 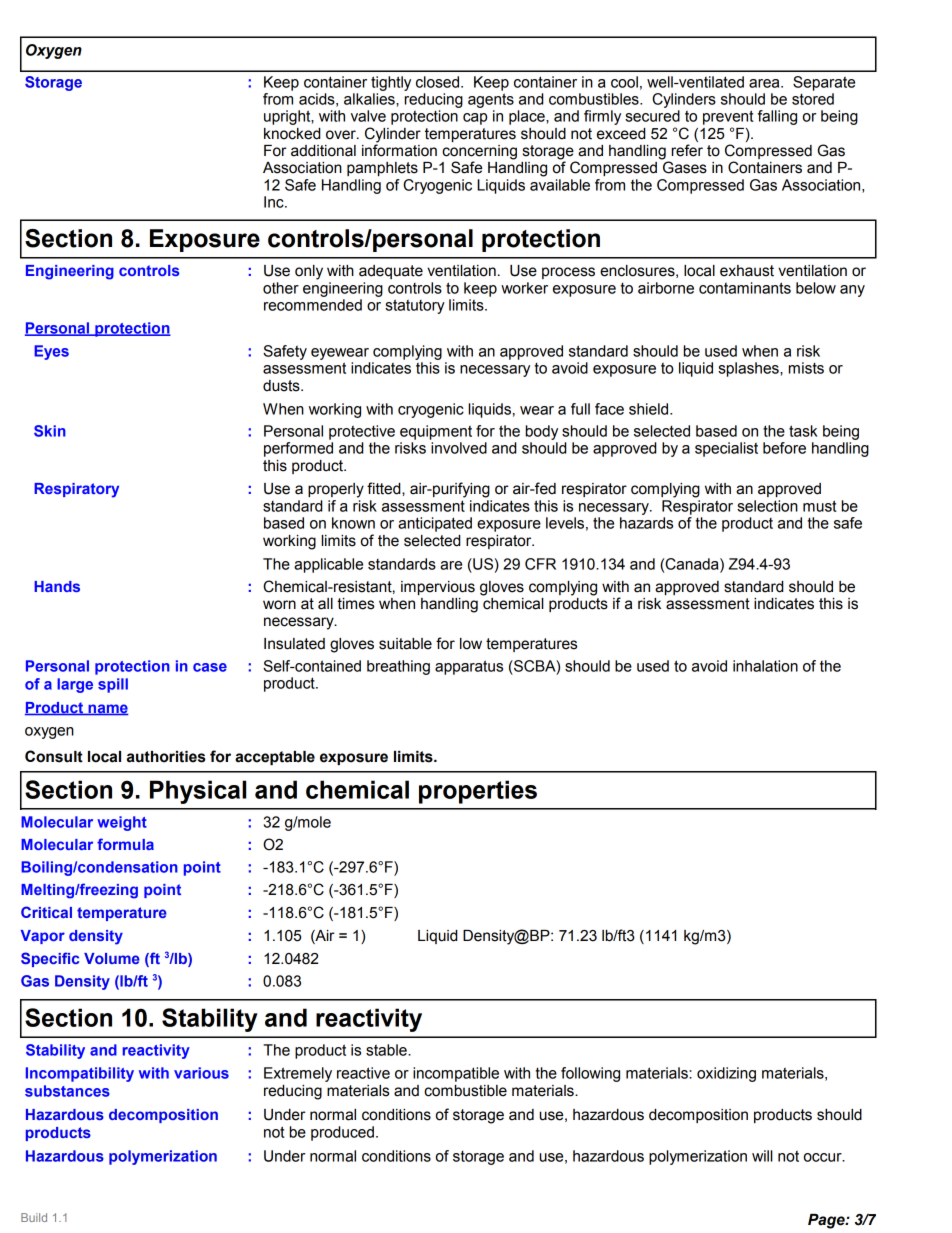 I want to click on involved, so click(x=459, y=448).
